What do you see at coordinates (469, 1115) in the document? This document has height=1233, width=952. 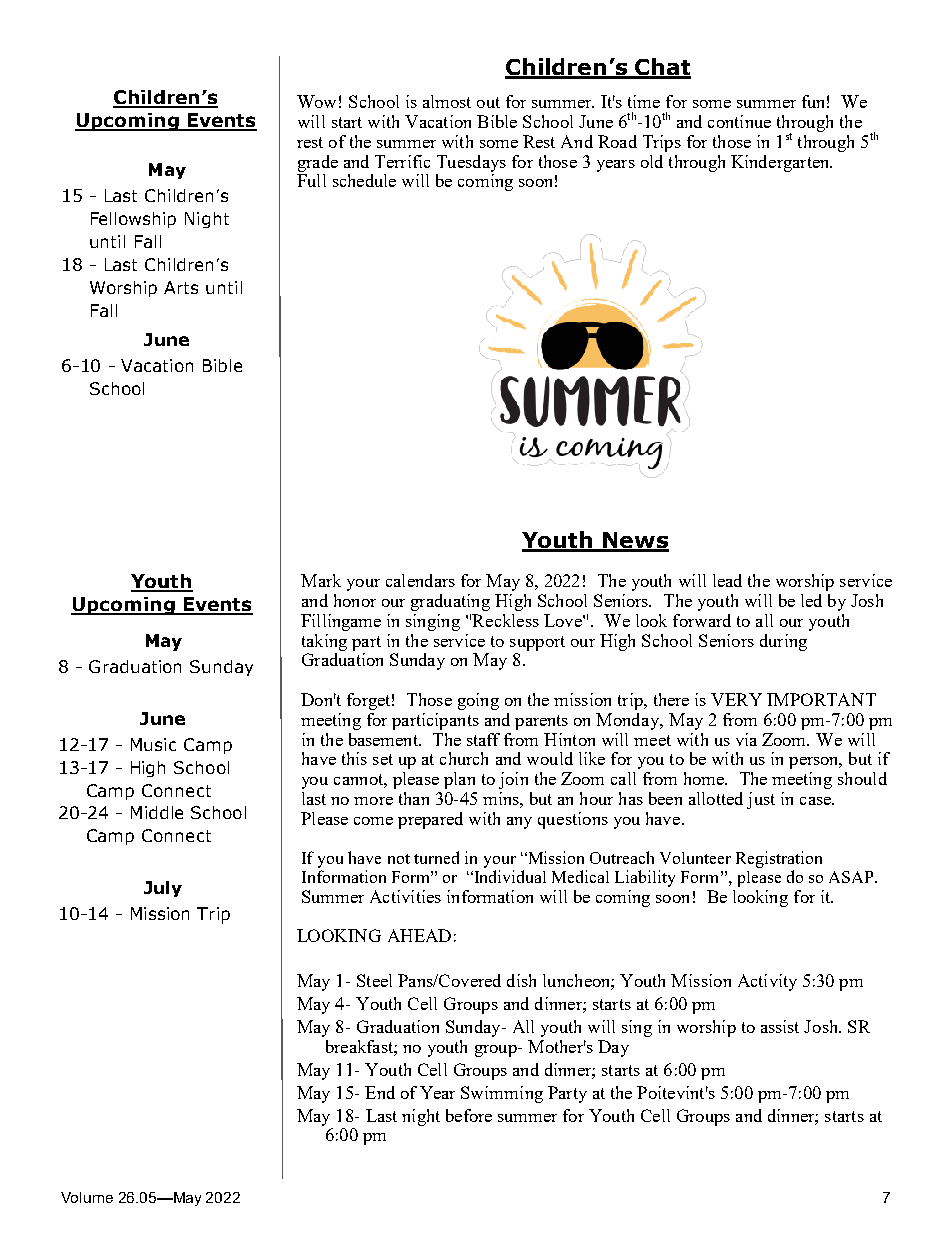 I see `before` at bounding box center [469, 1115].
